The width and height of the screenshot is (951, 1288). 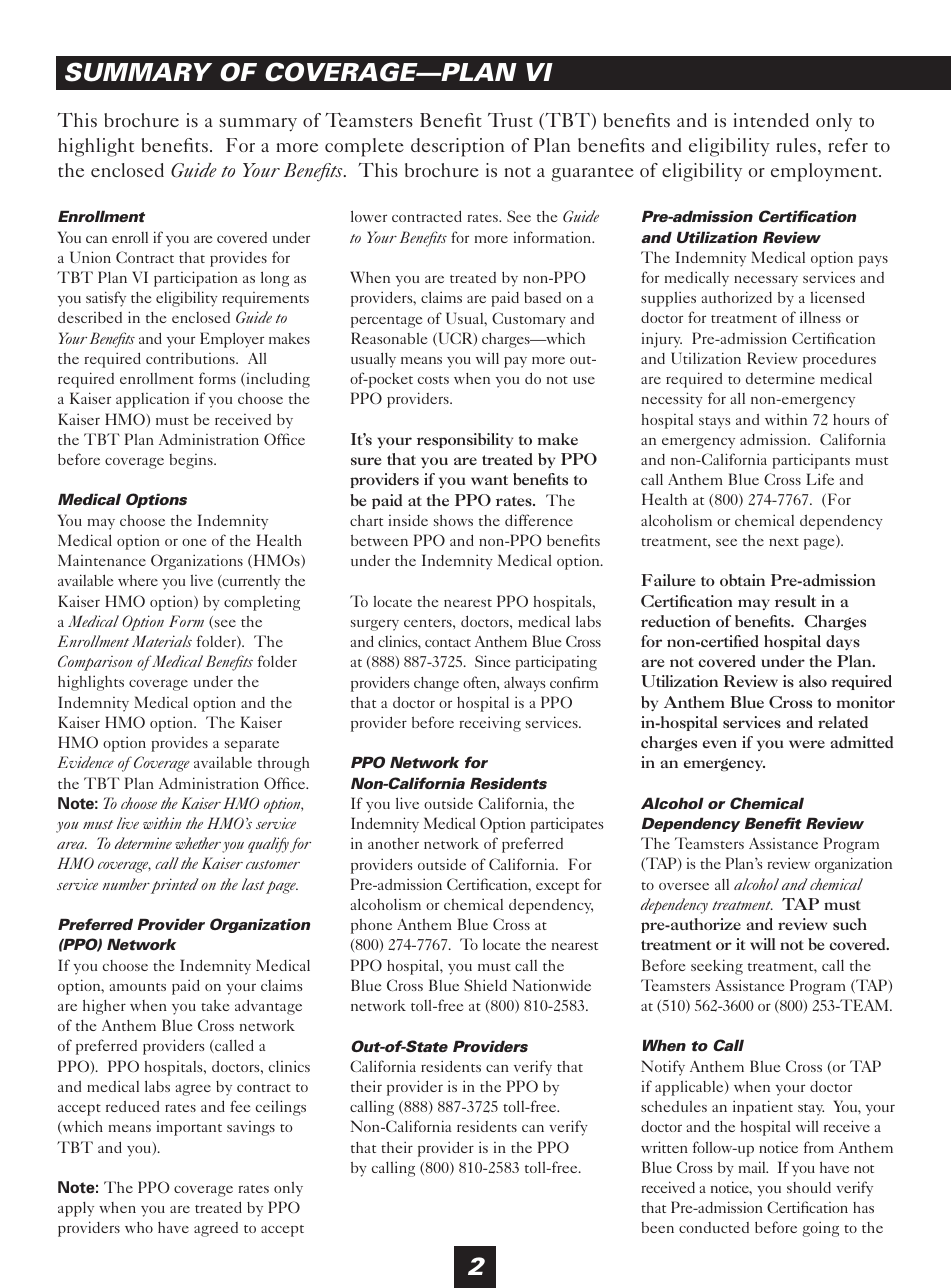 I want to click on who, so click(x=139, y=1227).
